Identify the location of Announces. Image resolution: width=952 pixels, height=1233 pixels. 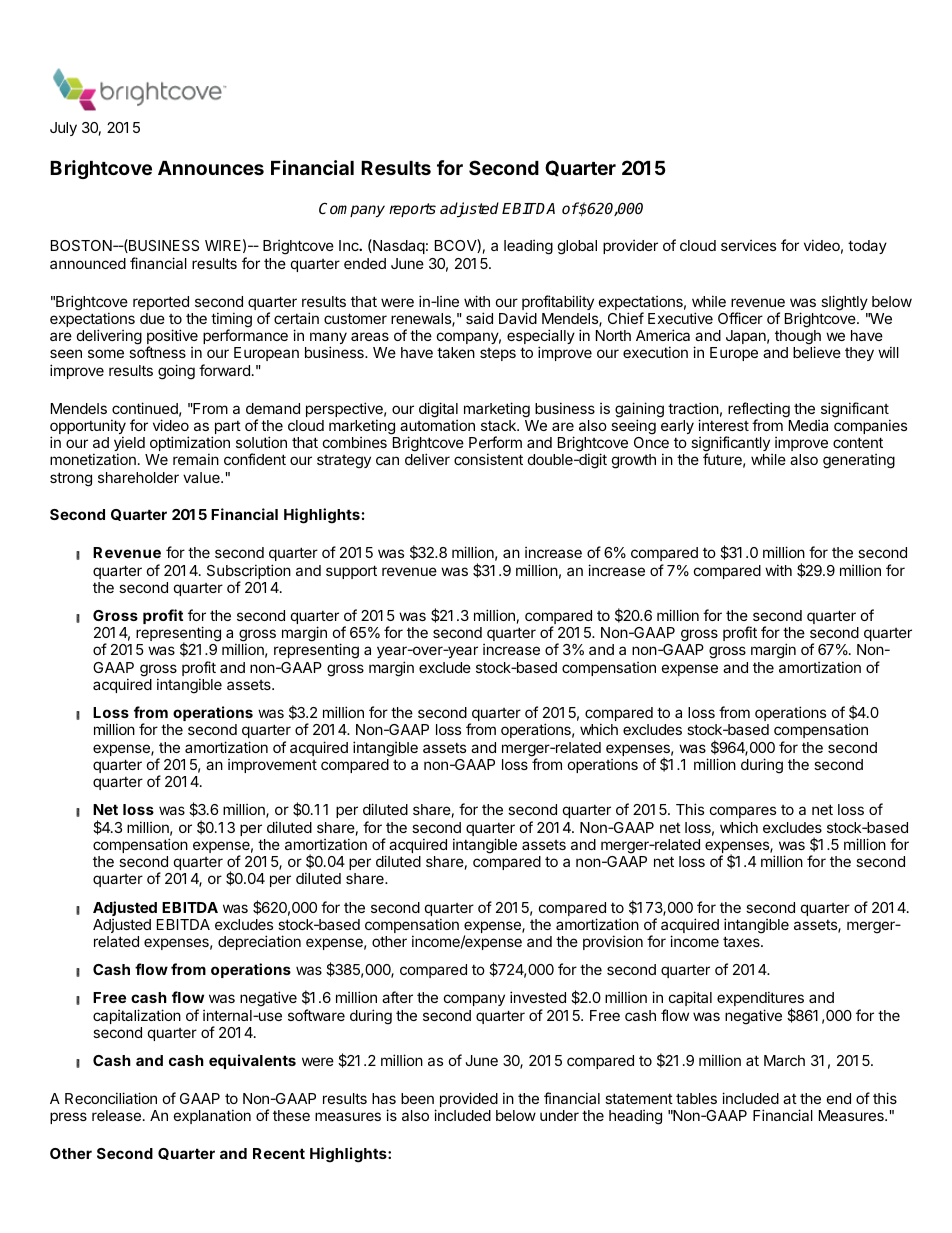
(211, 168).
